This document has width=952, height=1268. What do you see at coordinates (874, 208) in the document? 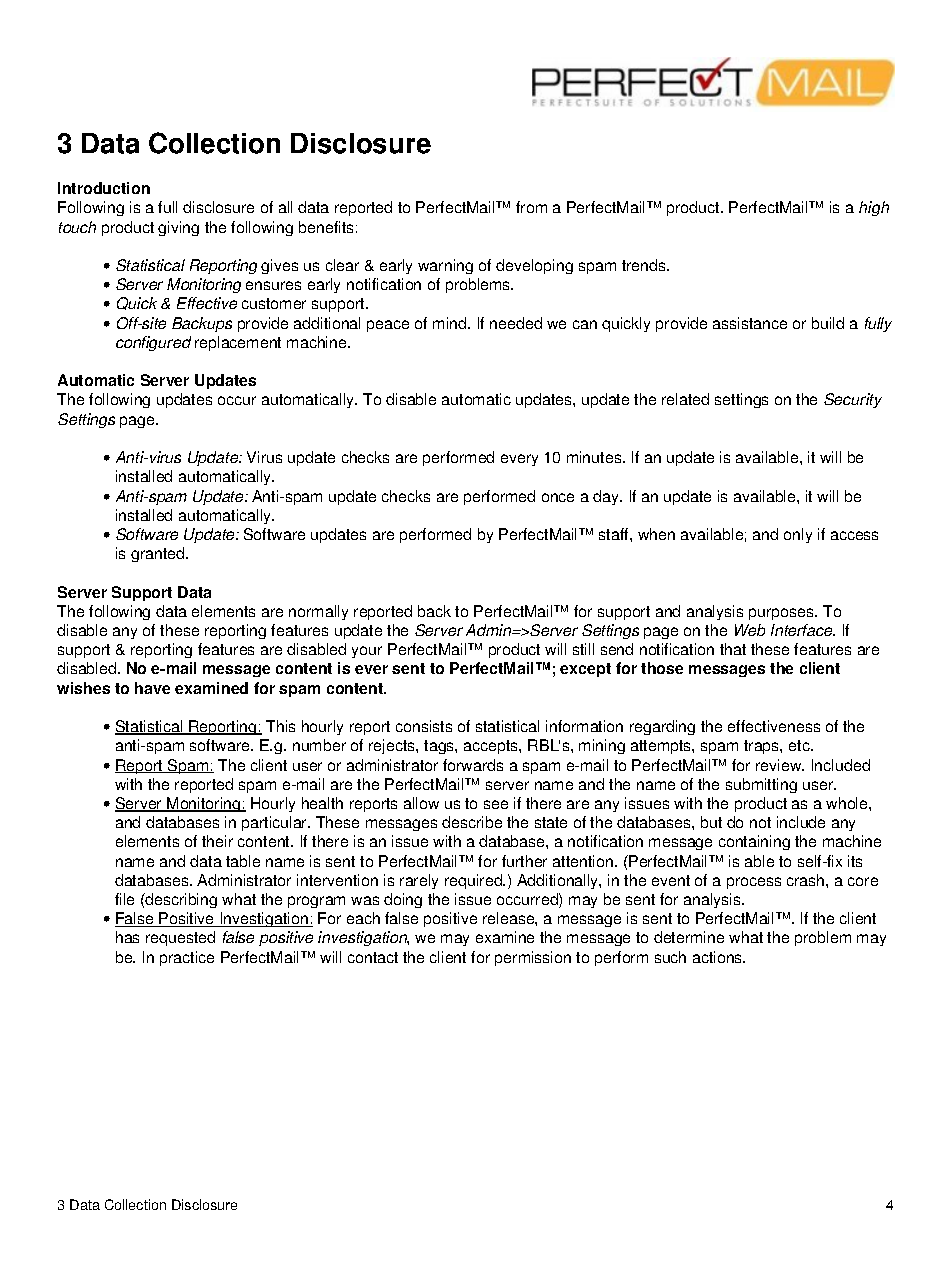
I see `high` at bounding box center [874, 208].
